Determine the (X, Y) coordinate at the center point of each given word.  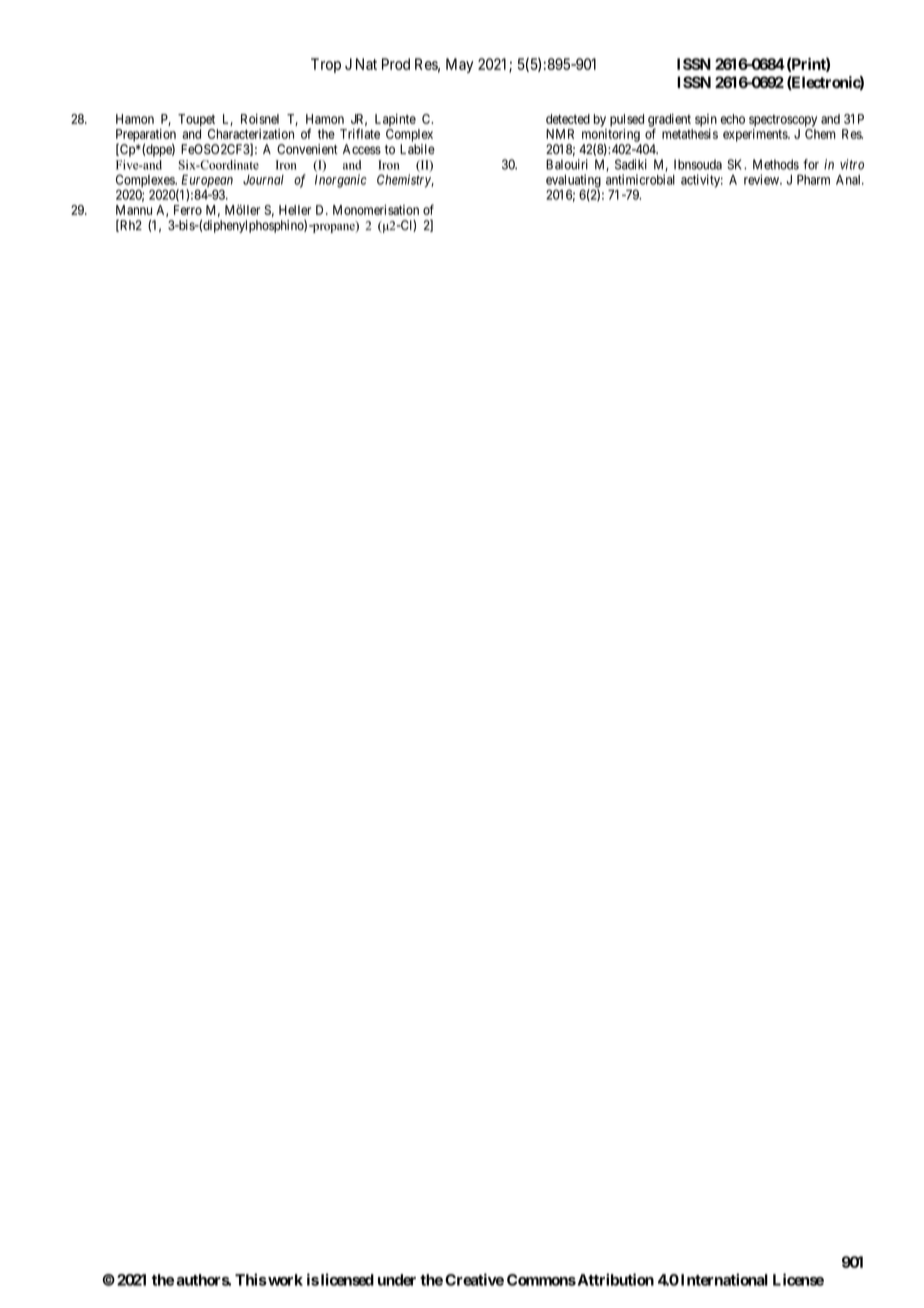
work (284, 1280)
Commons (541, 1280)
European (207, 182)
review (762, 179)
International (724, 1279)
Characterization (251, 134)
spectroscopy (783, 121)
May (459, 65)
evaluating (573, 182)
